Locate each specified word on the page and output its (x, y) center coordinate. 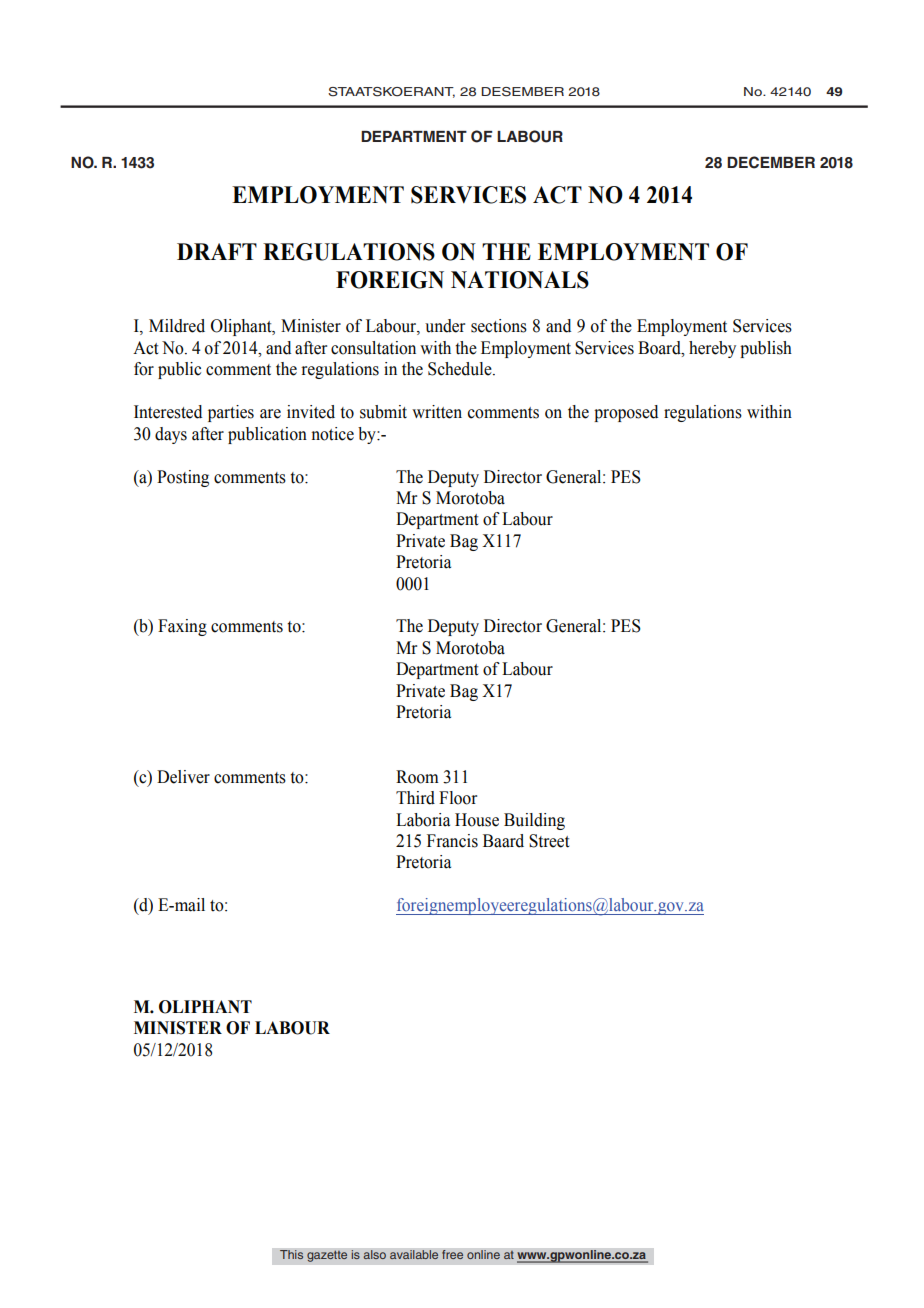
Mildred (177, 326)
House (477, 820)
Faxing (182, 627)
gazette (327, 1256)
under (445, 326)
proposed (626, 413)
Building (534, 821)
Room (417, 777)
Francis (452, 841)
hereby (712, 349)
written (437, 412)
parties (231, 413)
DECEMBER (771, 162)
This (292, 1255)
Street (549, 841)
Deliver (183, 777)
